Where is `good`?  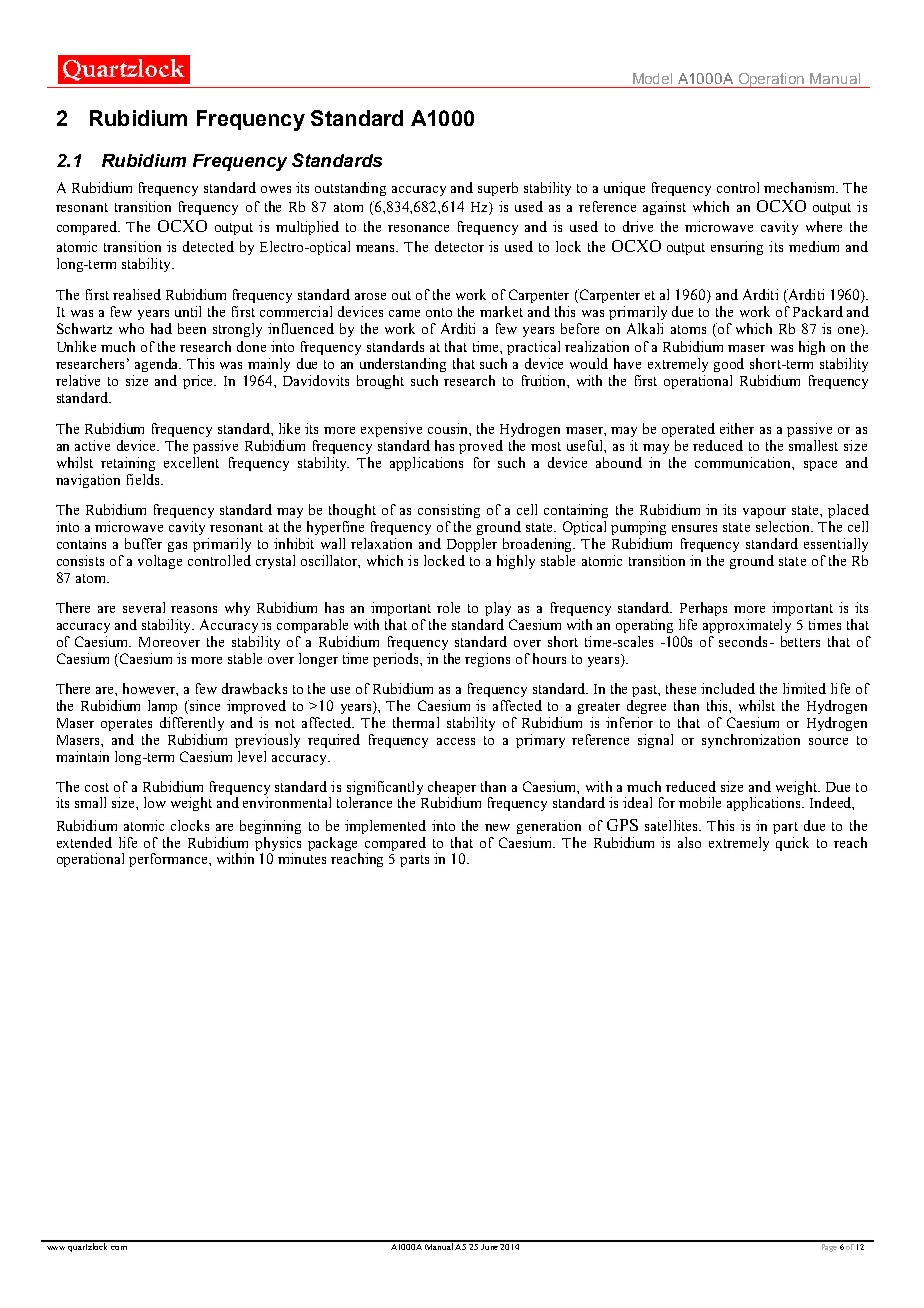 good is located at coordinates (729, 365).
